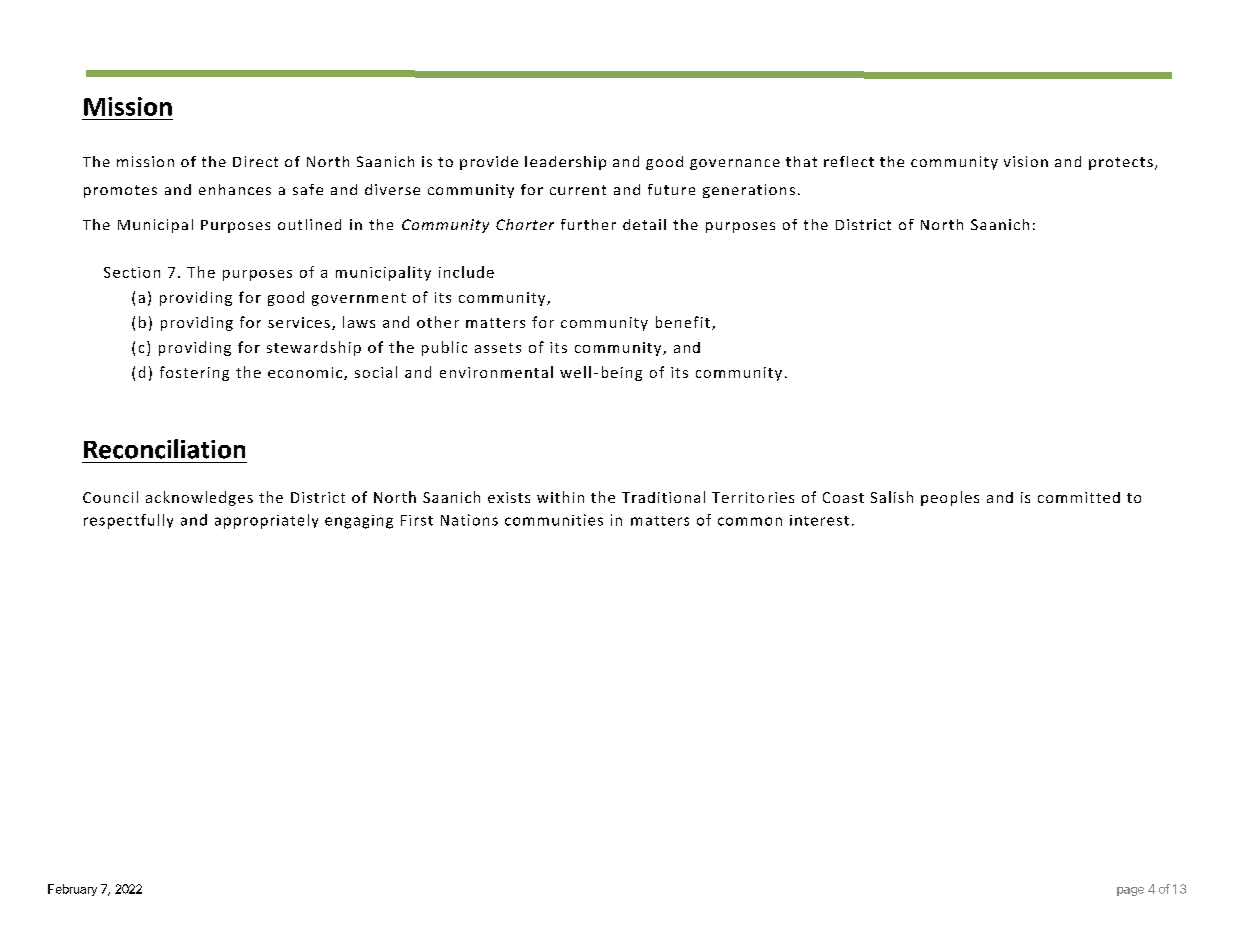 The image size is (1233, 952). What do you see at coordinates (578, 190) in the page?
I see `current` at bounding box center [578, 190].
